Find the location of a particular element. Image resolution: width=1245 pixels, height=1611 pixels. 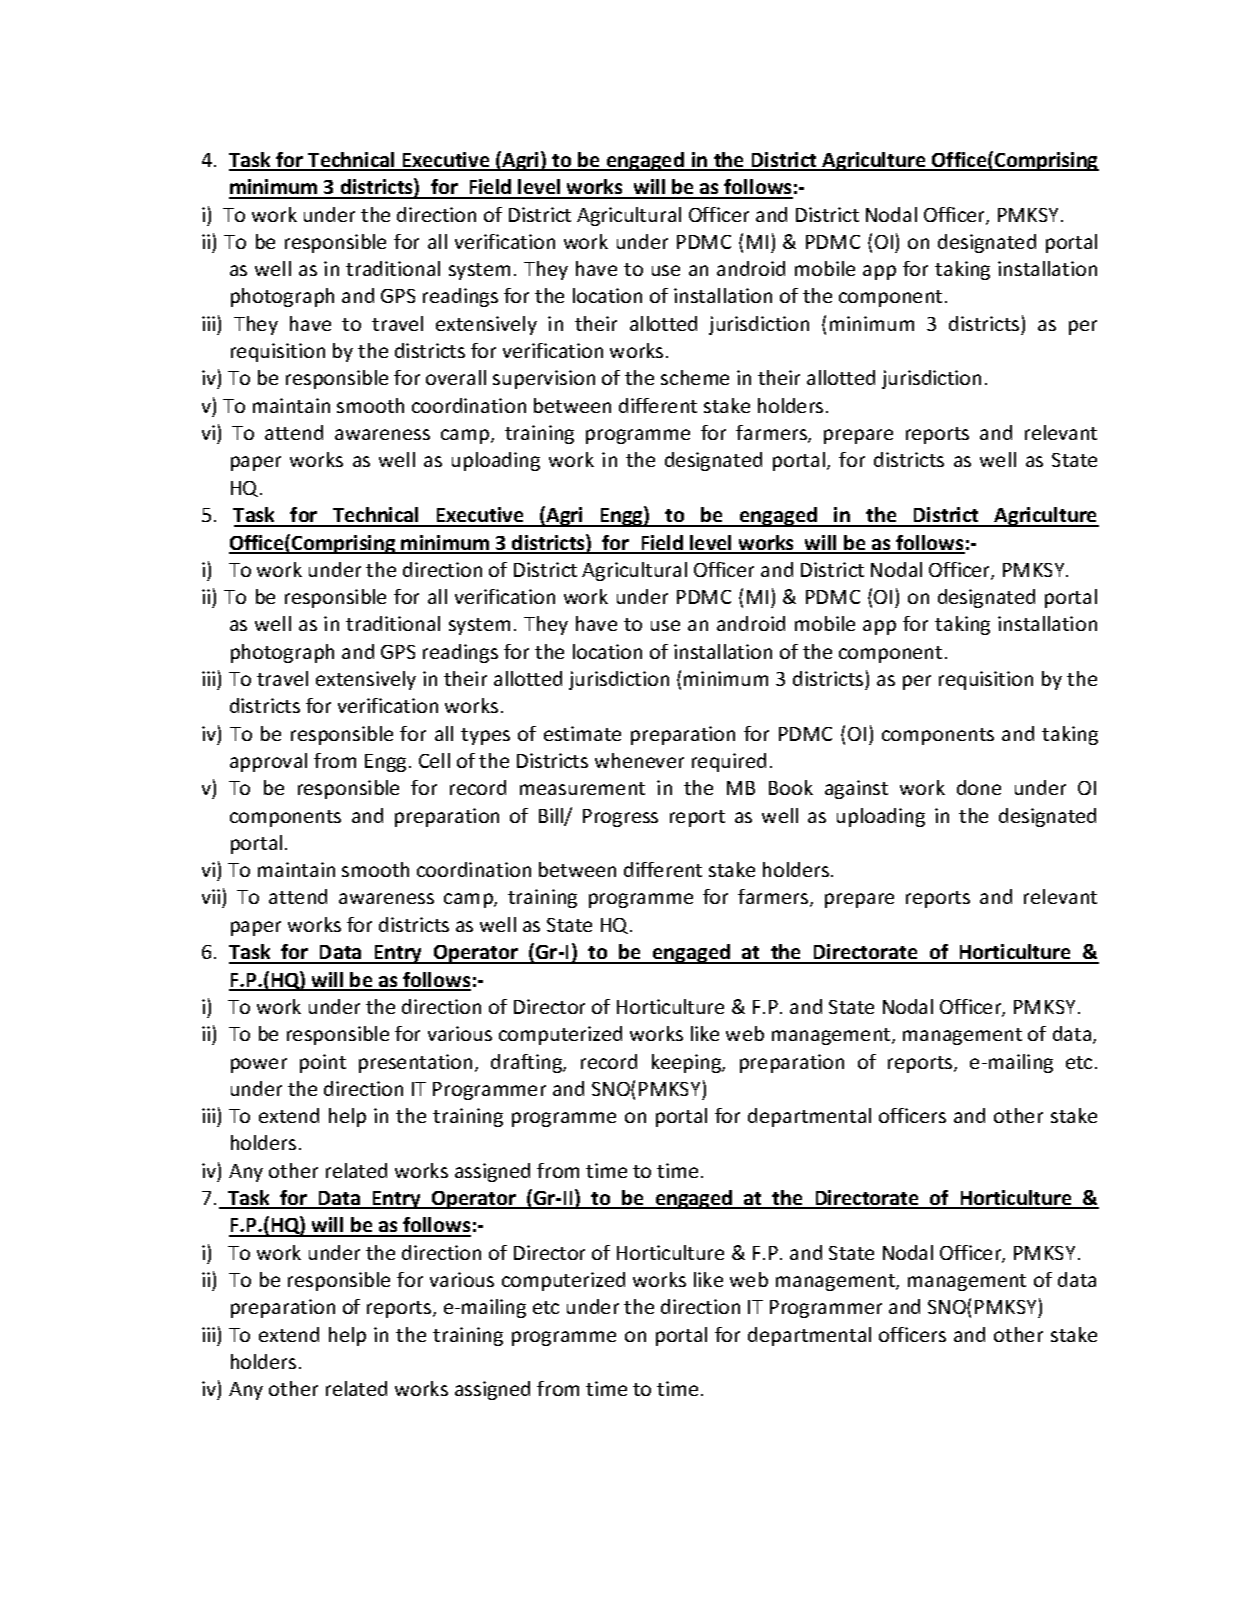

approval is located at coordinates (268, 762).
